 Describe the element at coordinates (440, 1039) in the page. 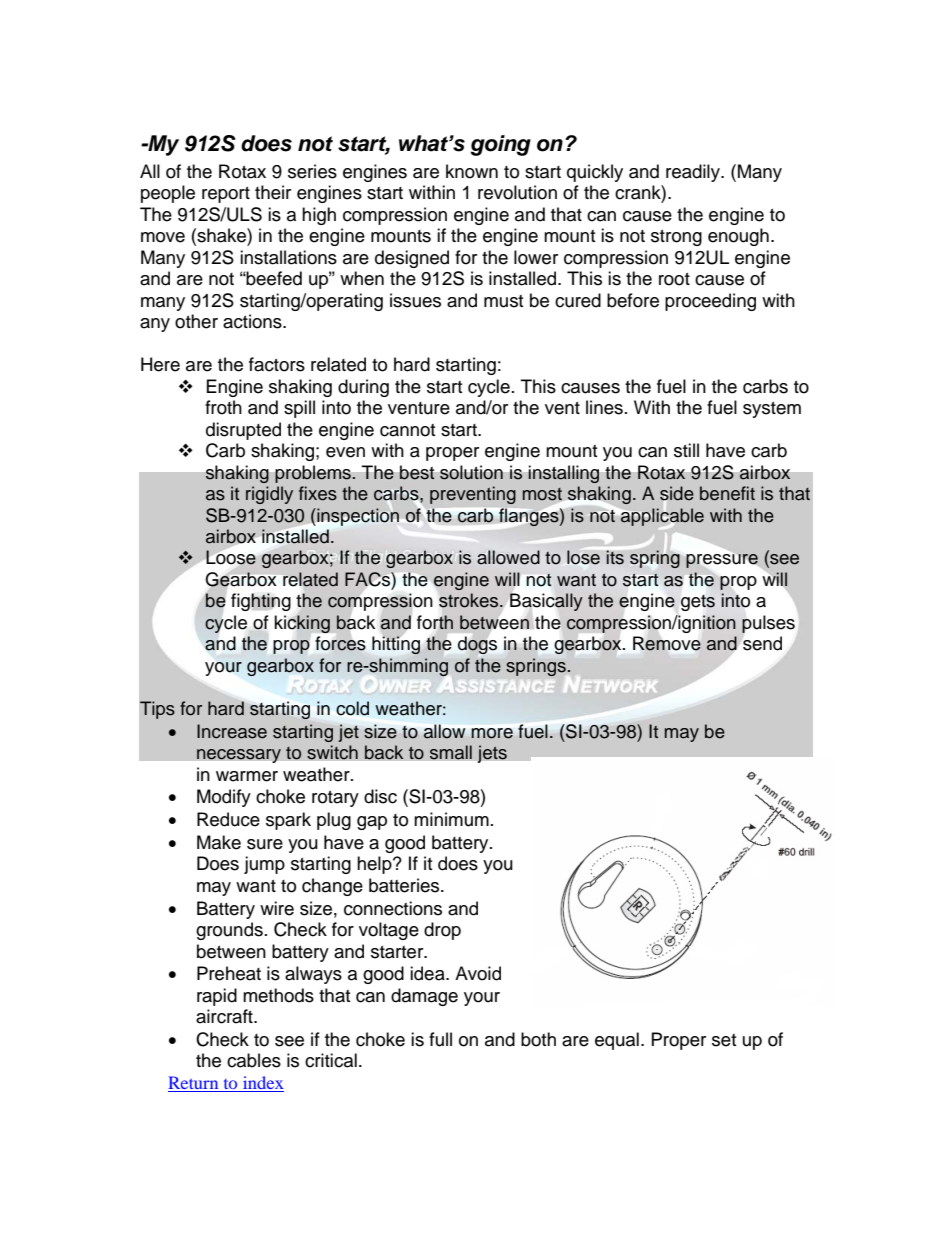

I see `full` at that location.
